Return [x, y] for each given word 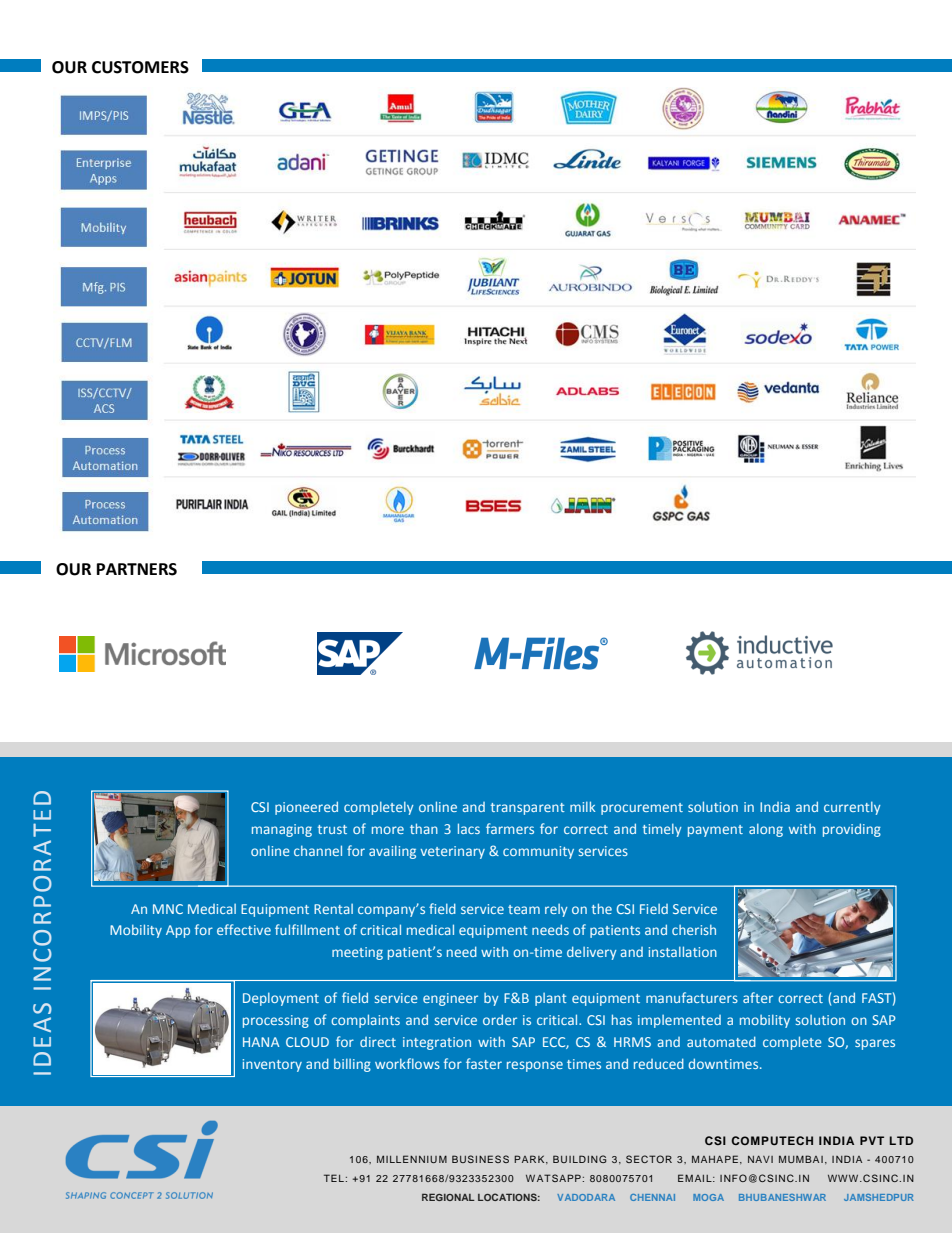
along [766, 830]
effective [244, 929]
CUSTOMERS [140, 67]
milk [582, 806]
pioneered [306, 808]
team [524, 909]
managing [282, 830]
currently [852, 808]
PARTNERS [137, 569]
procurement [642, 809]
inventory [272, 1065]
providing [852, 830]
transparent [528, 809]
